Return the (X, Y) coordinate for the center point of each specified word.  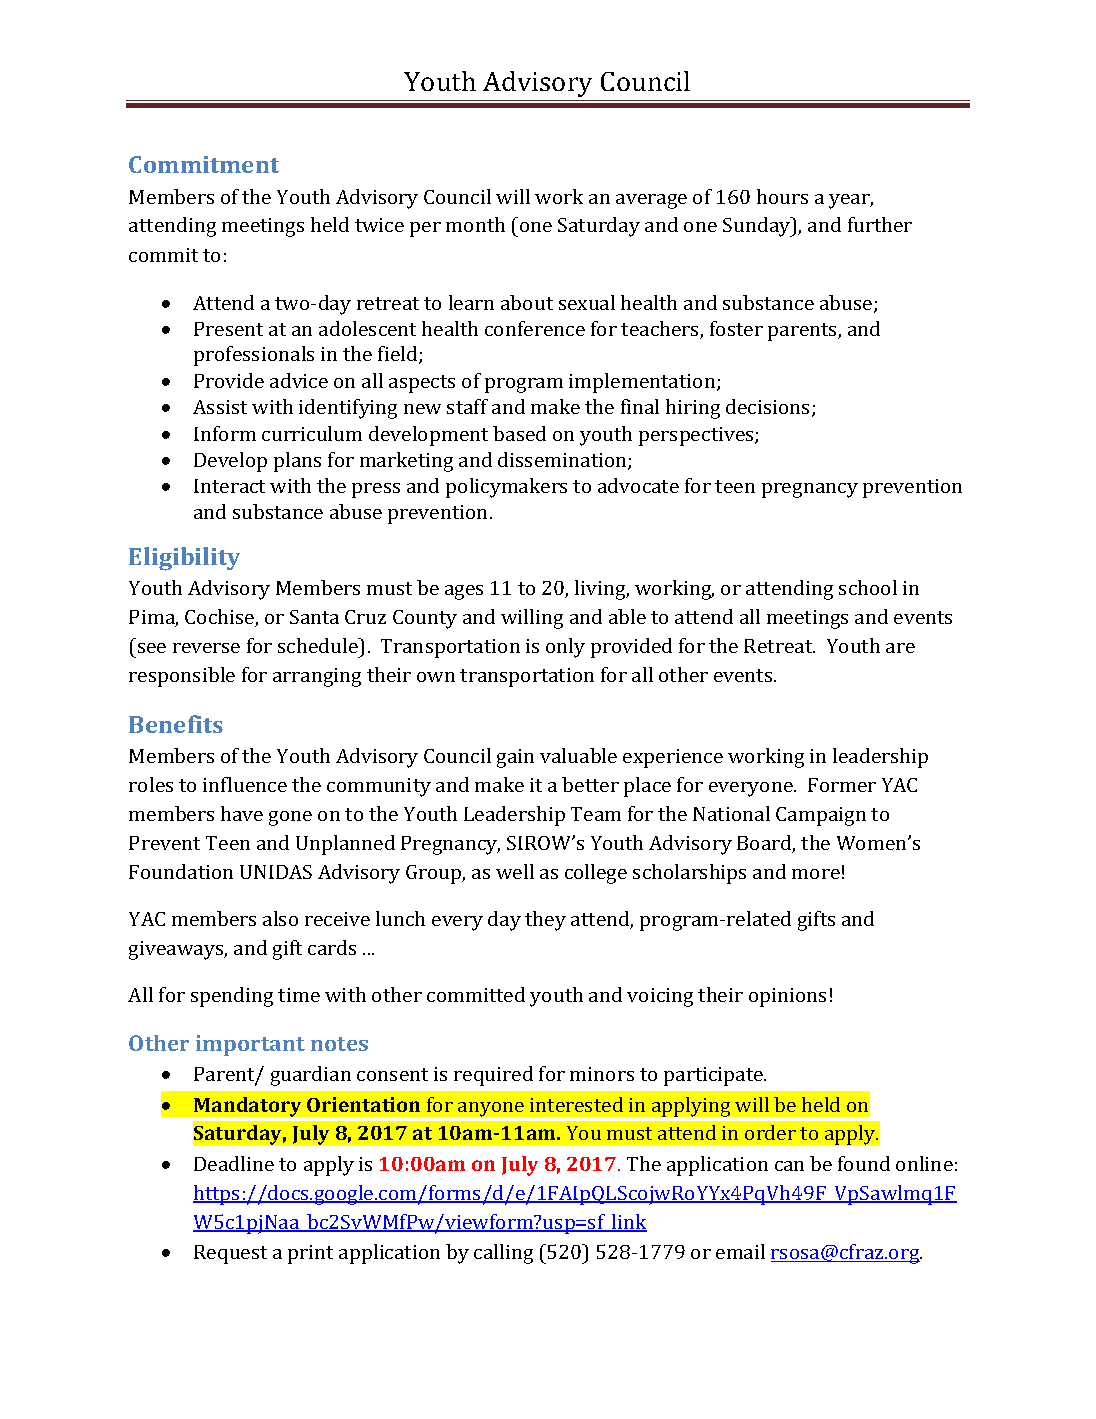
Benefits (176, 724)
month (475, 224)
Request (230, 1254)
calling (503, 1254)
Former (842, 785)
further (880, 224)
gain (515, 758)
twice (379, 225)
